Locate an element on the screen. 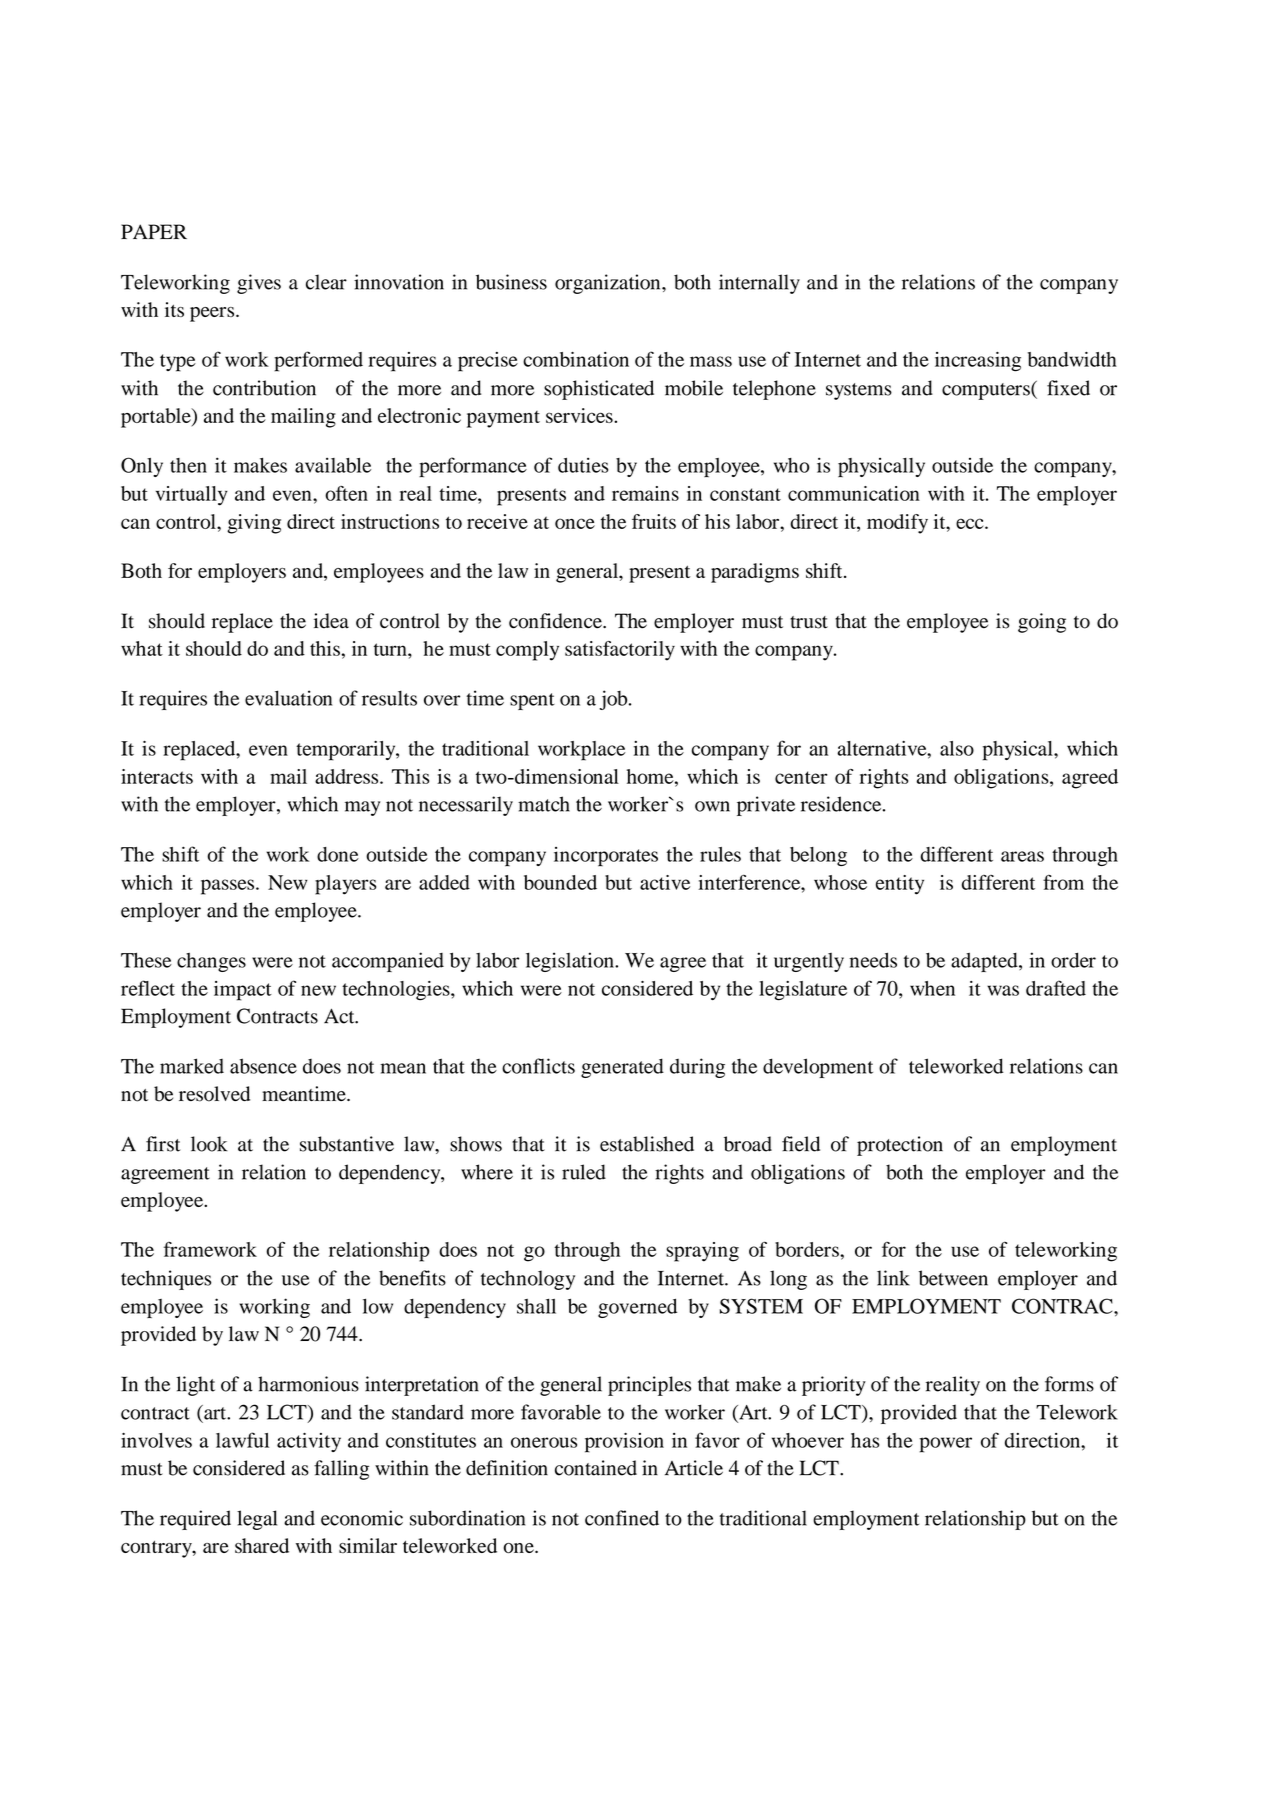 The width and height of the screenshot is (1269, 1795). passes is located at coordinates (229, 887).
